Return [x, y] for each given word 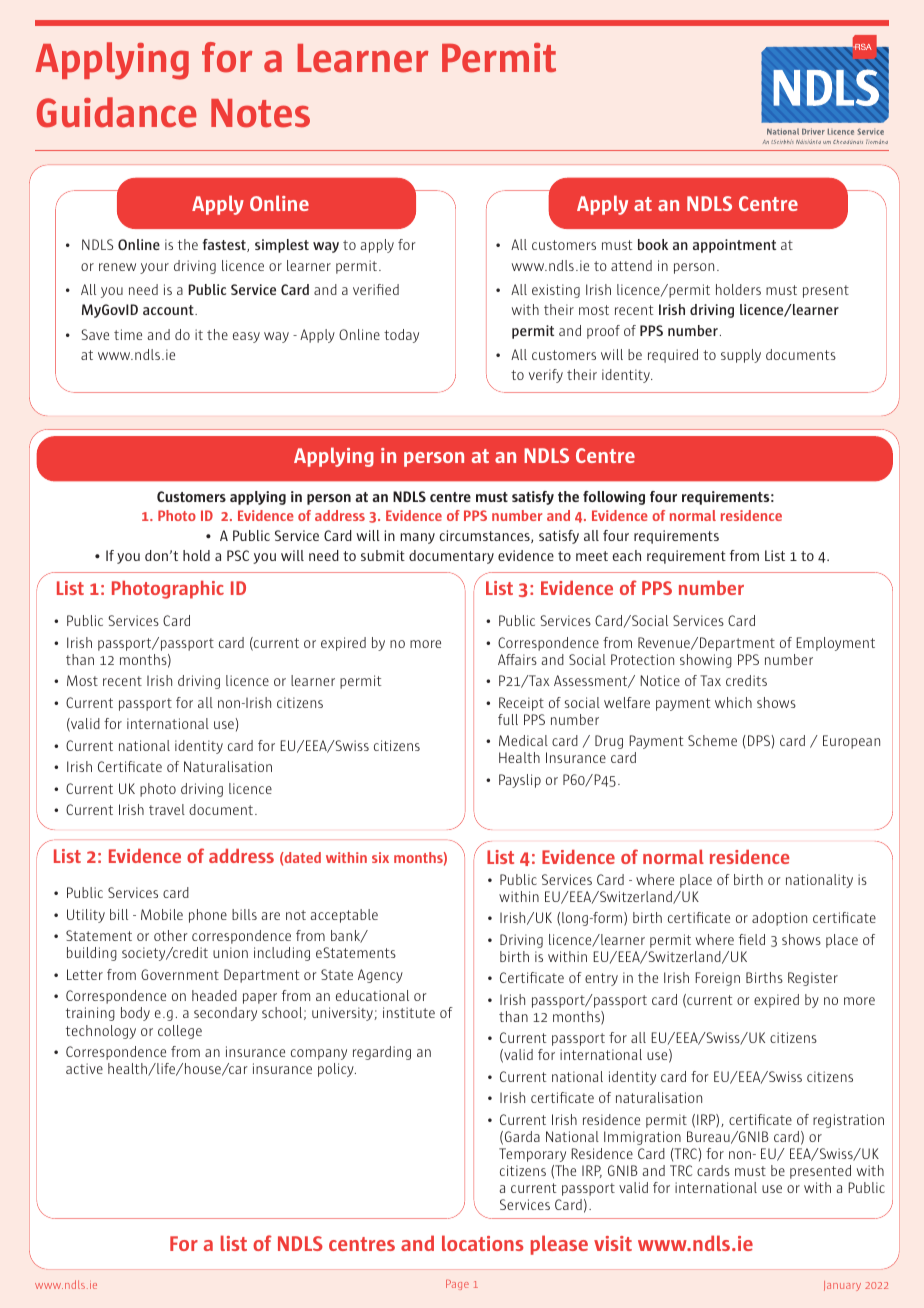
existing [556, 291]
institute [409, 1012]
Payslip [520, 781]
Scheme [712, 740]
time [128, 334]
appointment [734, 246]
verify [546, 376]
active [84, 1068]
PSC [238, 555]
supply [741, 356]
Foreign [717, 979]
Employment [835, 644]
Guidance [117, 112]
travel [167, 809]
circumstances [485, 536]
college [180, 1032]
